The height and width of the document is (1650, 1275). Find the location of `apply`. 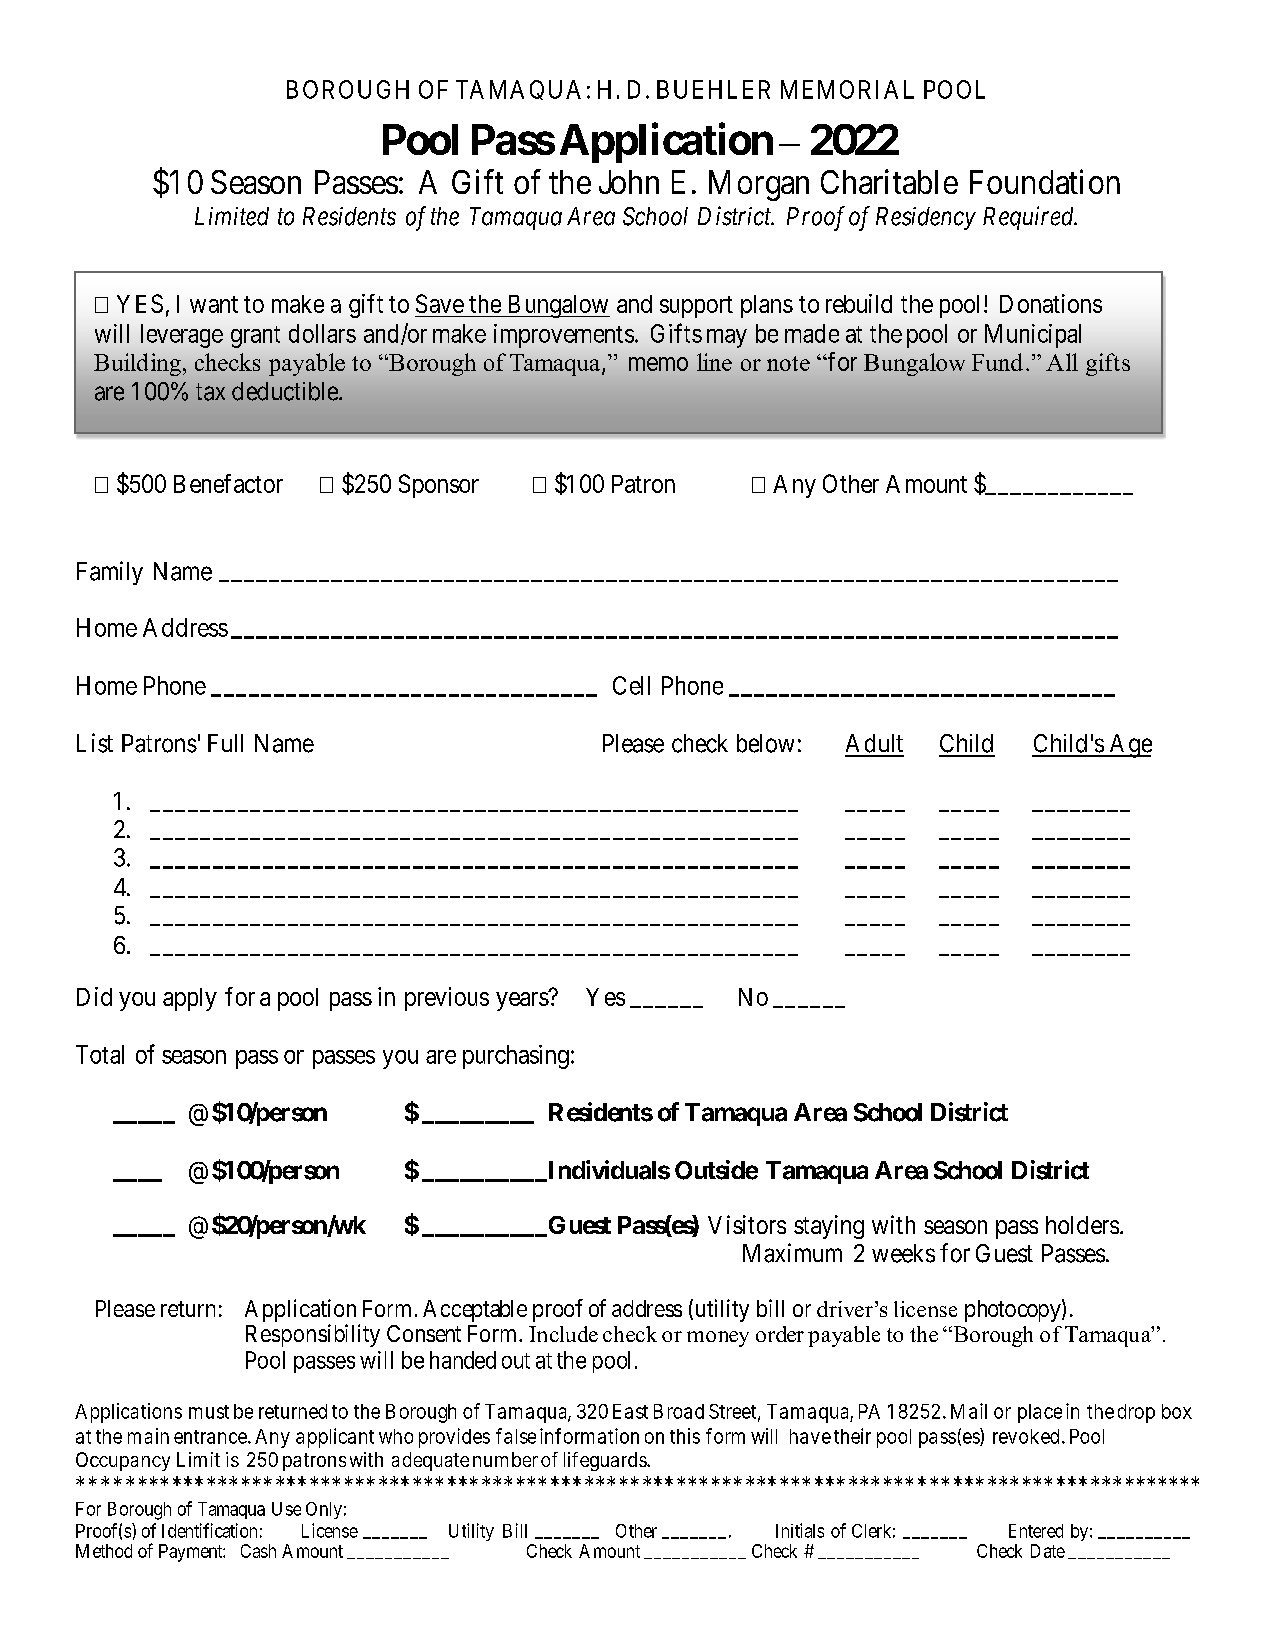

apply is located at coordinates (190, 999).
